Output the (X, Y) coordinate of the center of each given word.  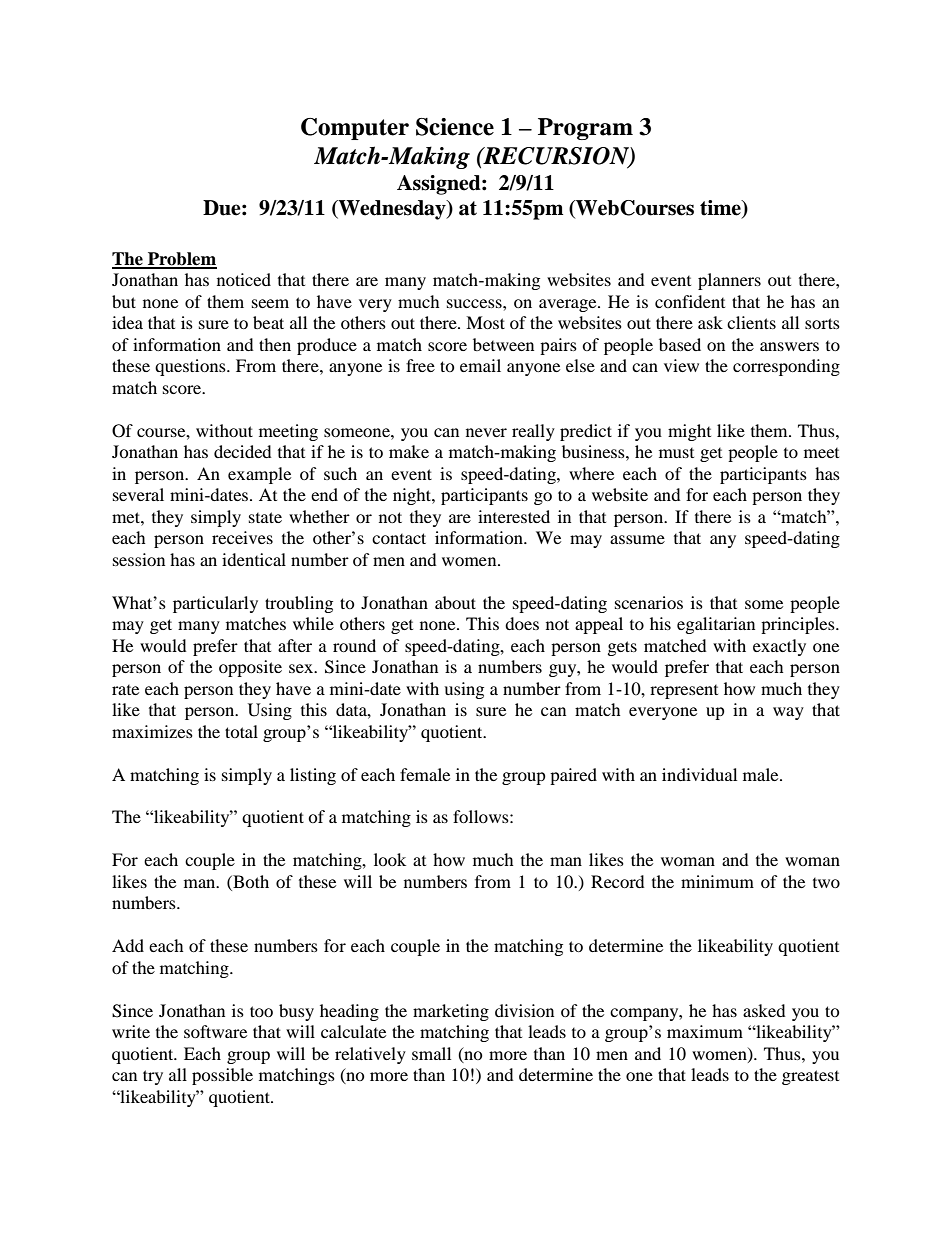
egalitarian (716, 625)
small (431, 1053)
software (215, 1031)
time (721, 208)
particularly (215, 604)
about (455, 602)
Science (455, 127)
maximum (705, 1031)
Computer (355, 129)
